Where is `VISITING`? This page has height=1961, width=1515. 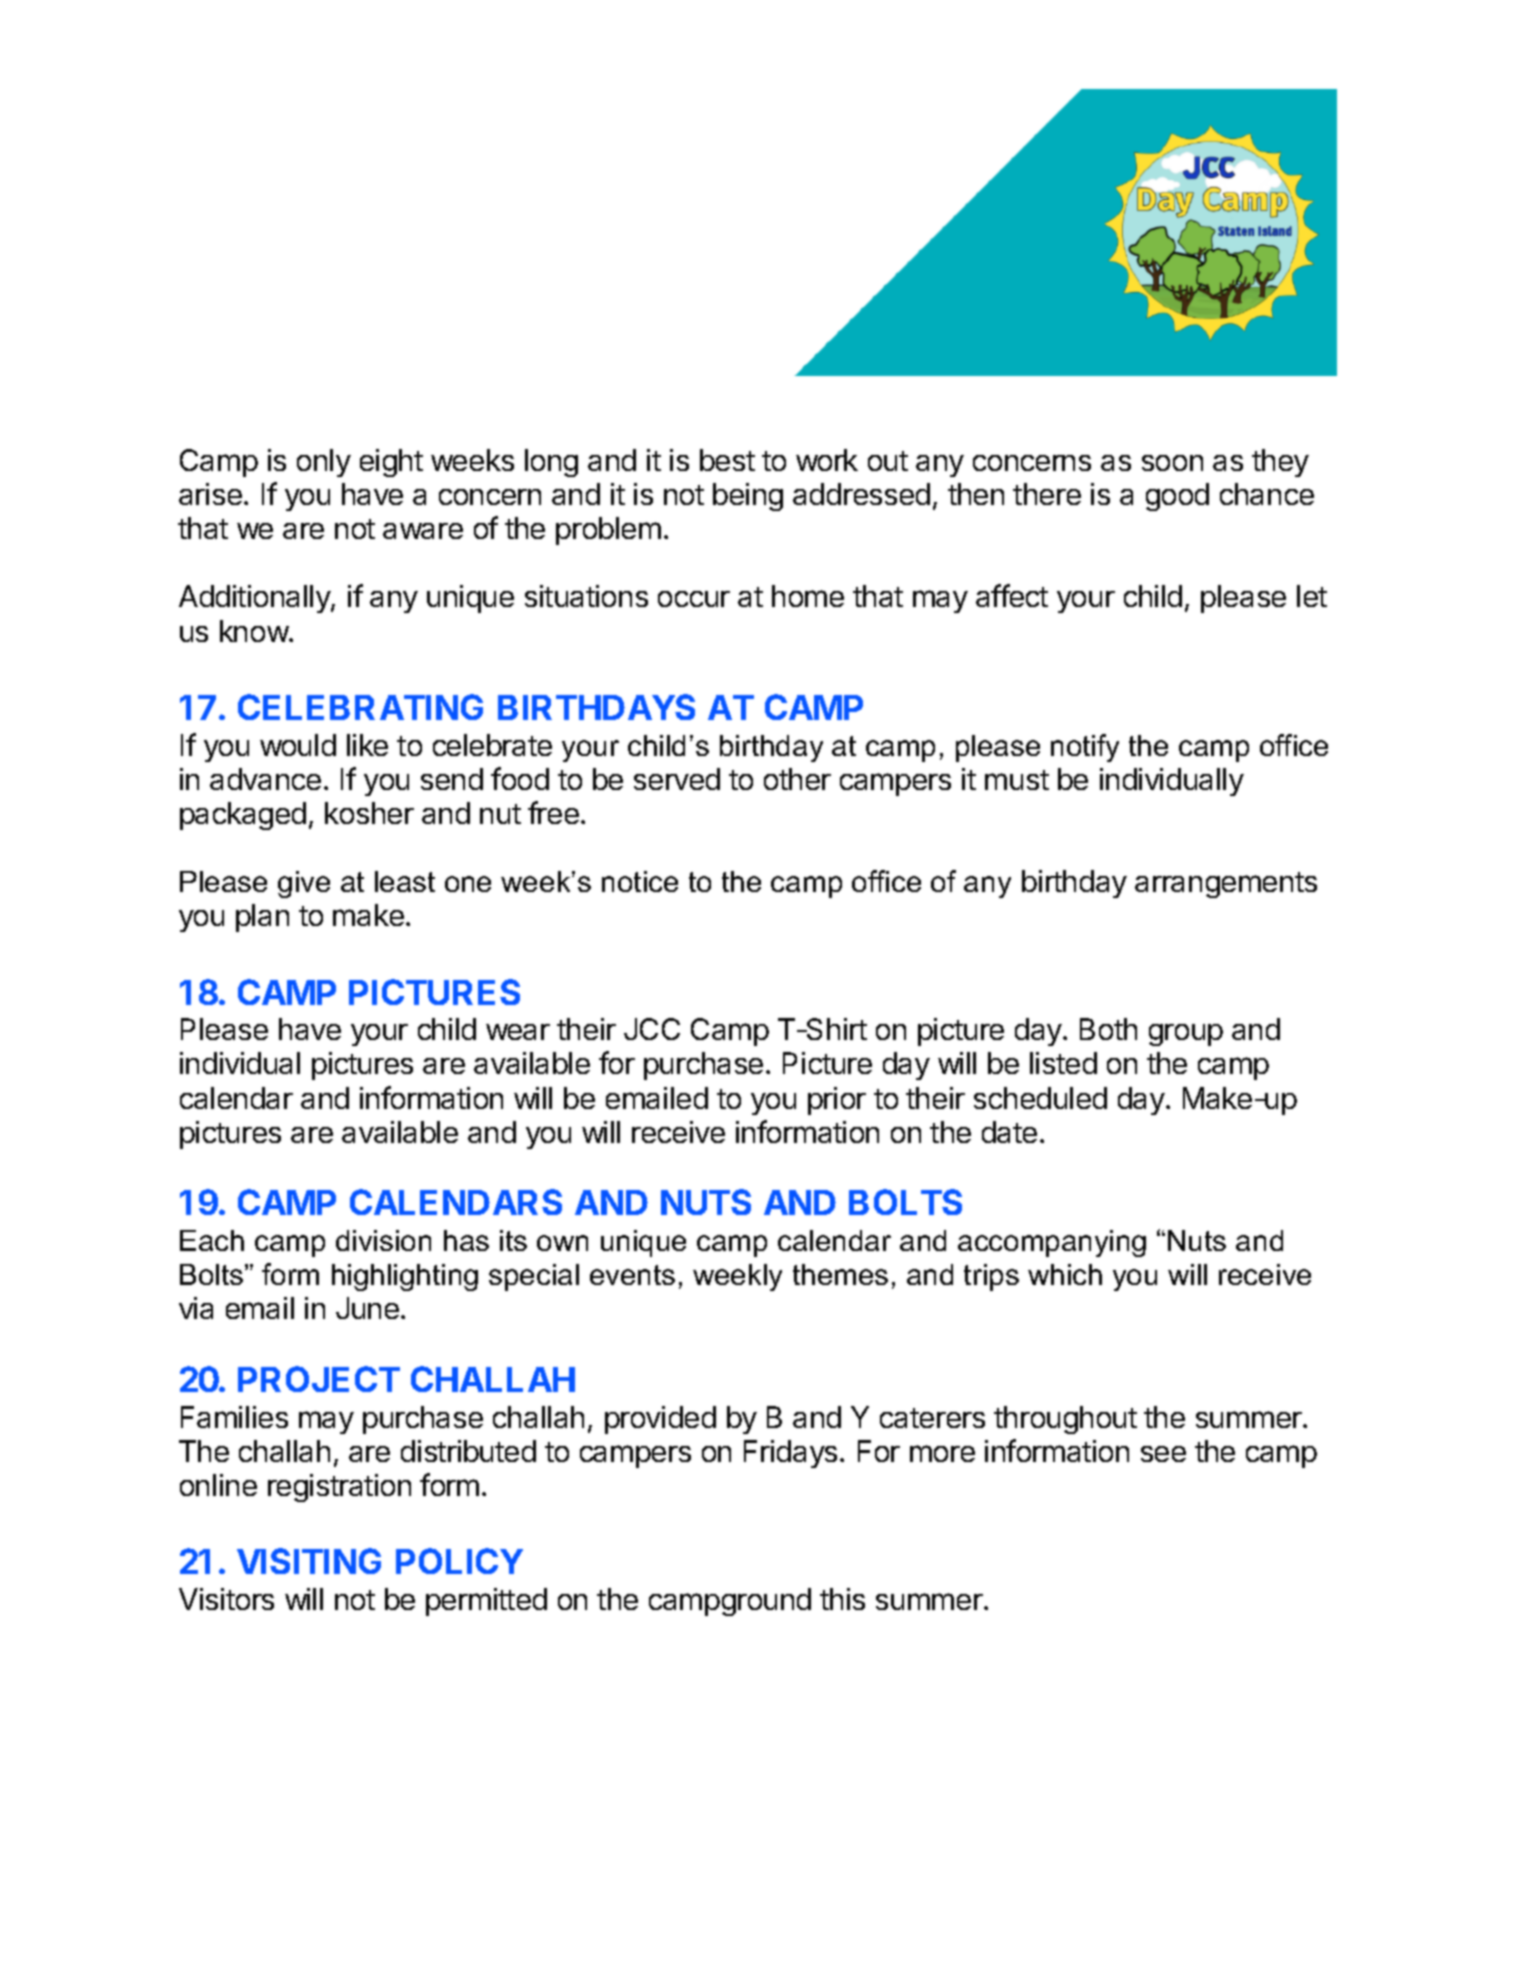
VISITING is located at coordinates (309, 1561).
